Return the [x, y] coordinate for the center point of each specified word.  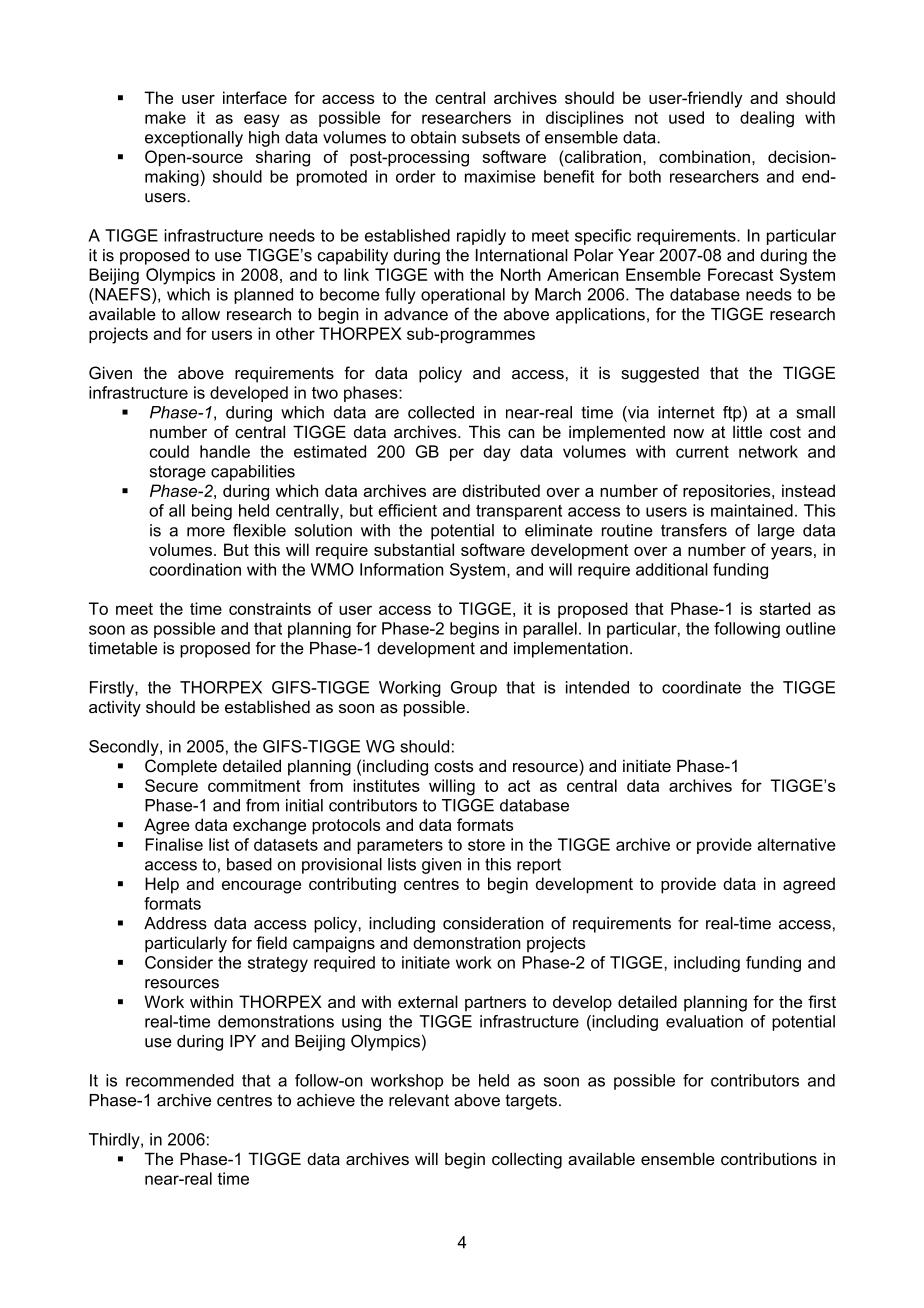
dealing [767, 119]
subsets [491, 137]
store [486, 845]
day [497, 453]
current [702, 452]
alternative [796, 844]
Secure [171, 785]
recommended [180, 1080]
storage [178, 473]
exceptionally [194, 139]
